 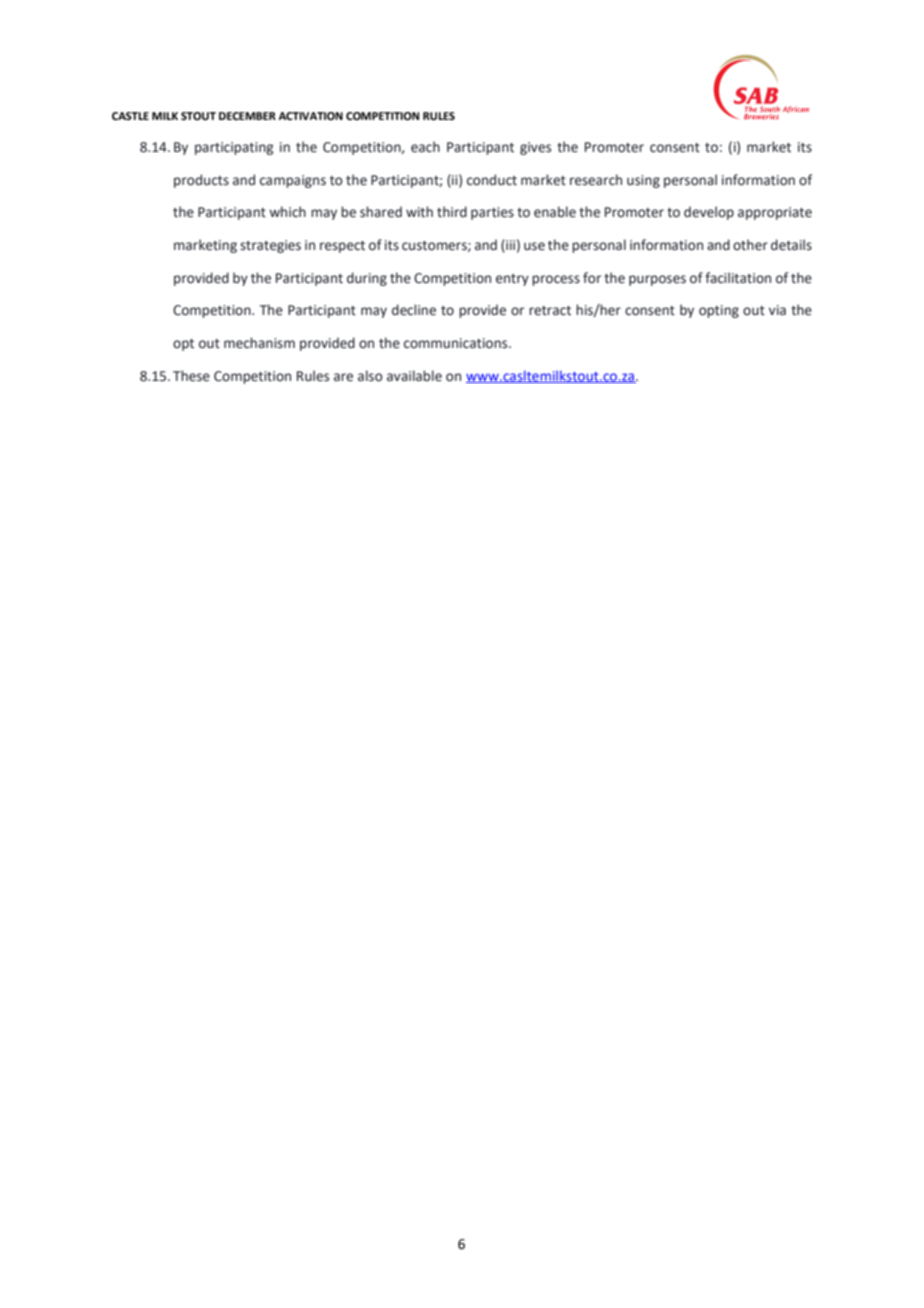 What do you see at coordinates (643, 181) in the page?
I see `using` at bounding box center [643, 181].
